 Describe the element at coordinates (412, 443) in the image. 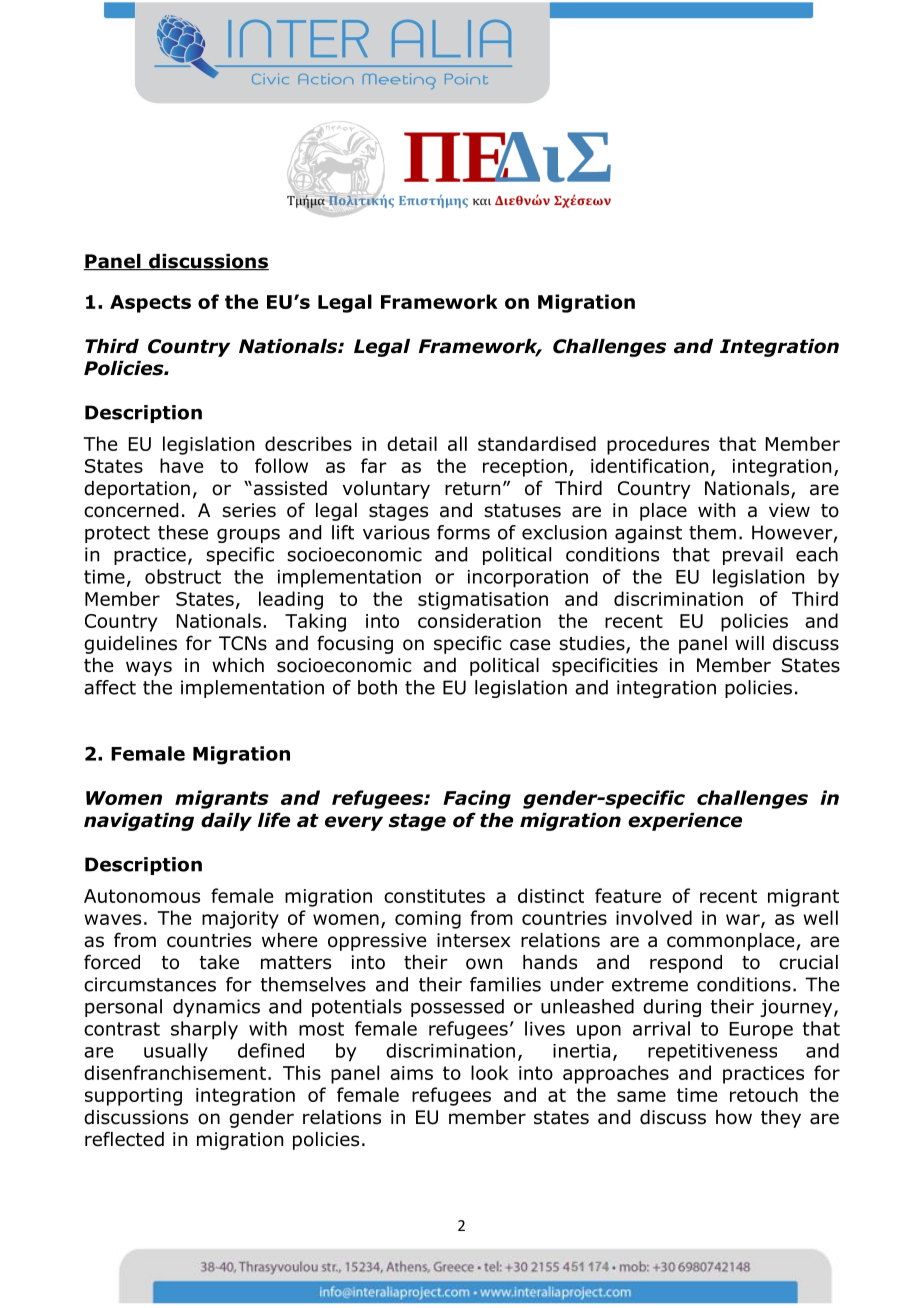

I see `detail` at that location.
